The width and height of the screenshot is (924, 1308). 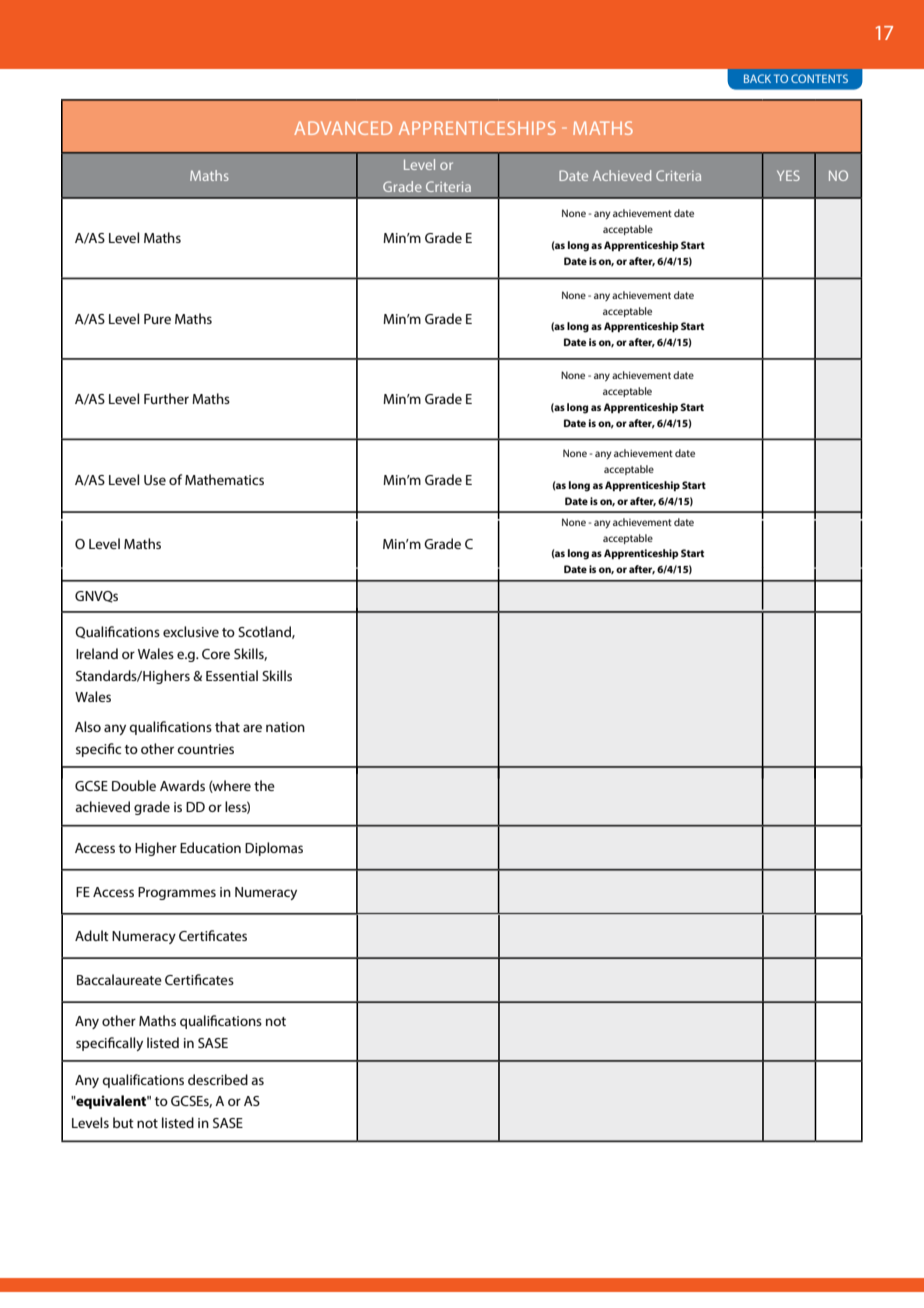 What do you see at coordinates (232, 675) in the screenshot?
I see `Essential` at bounding box center [232, 675].
